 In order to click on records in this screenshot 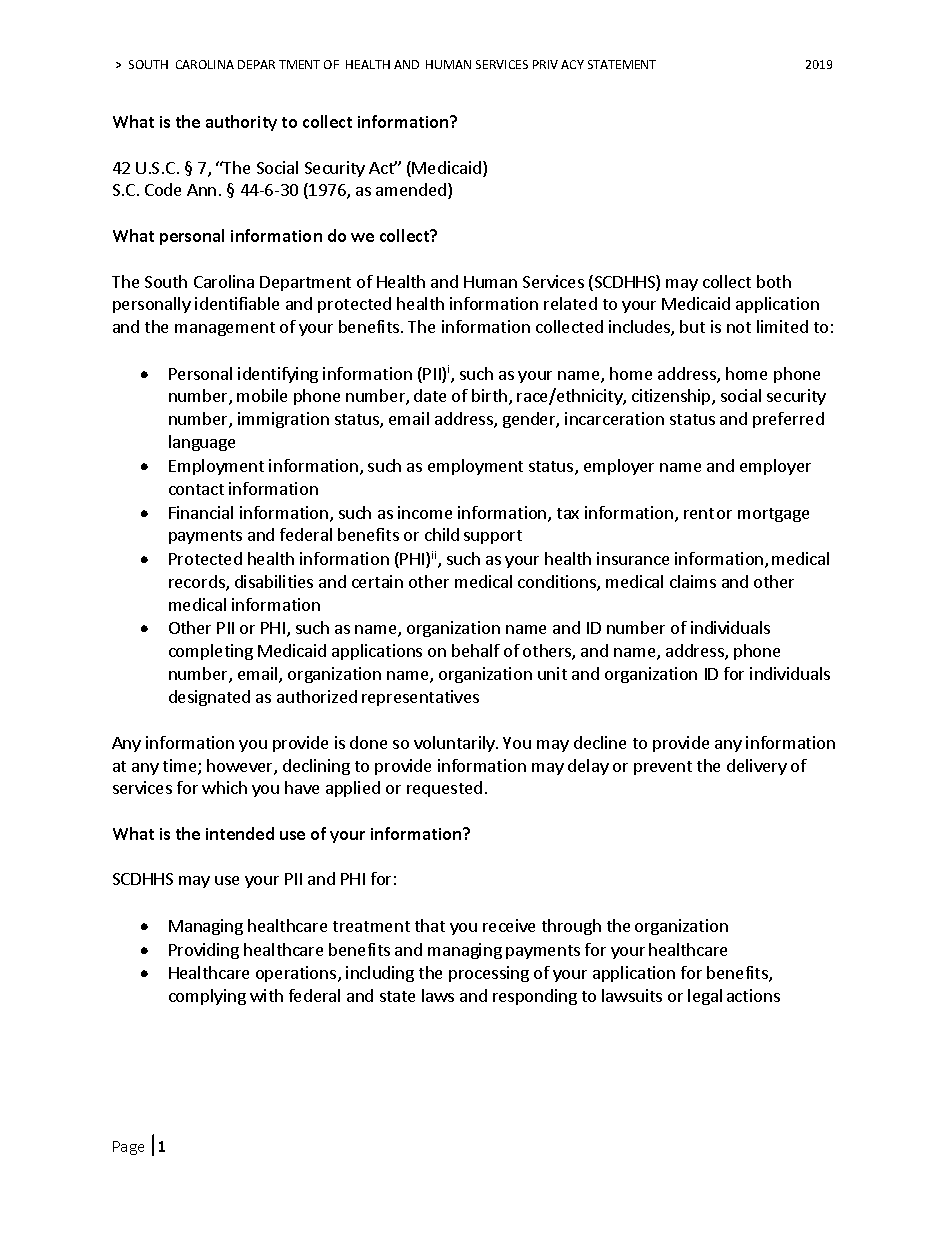, I will do `click(198, 583)`.
